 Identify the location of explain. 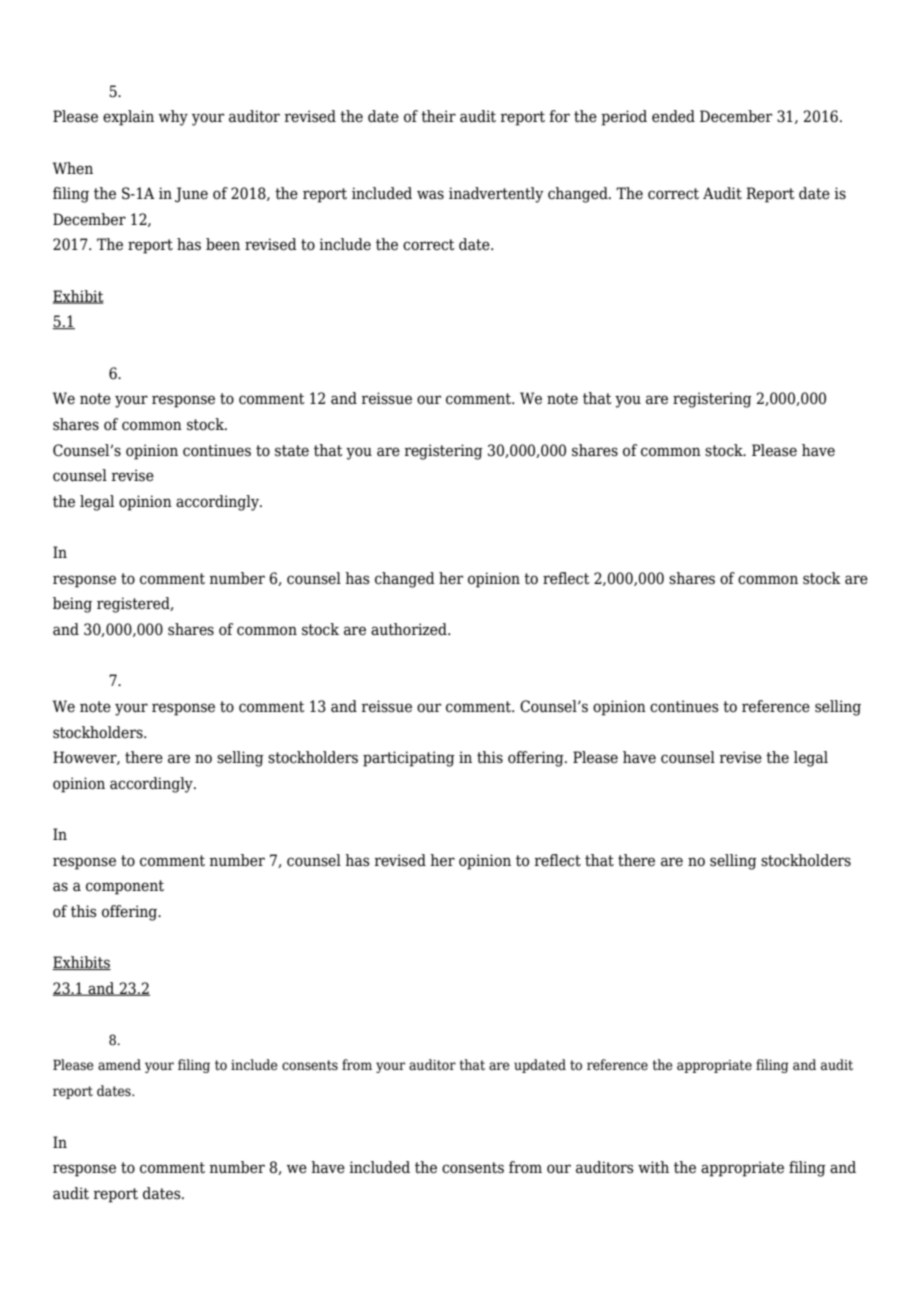
(128, 118).
